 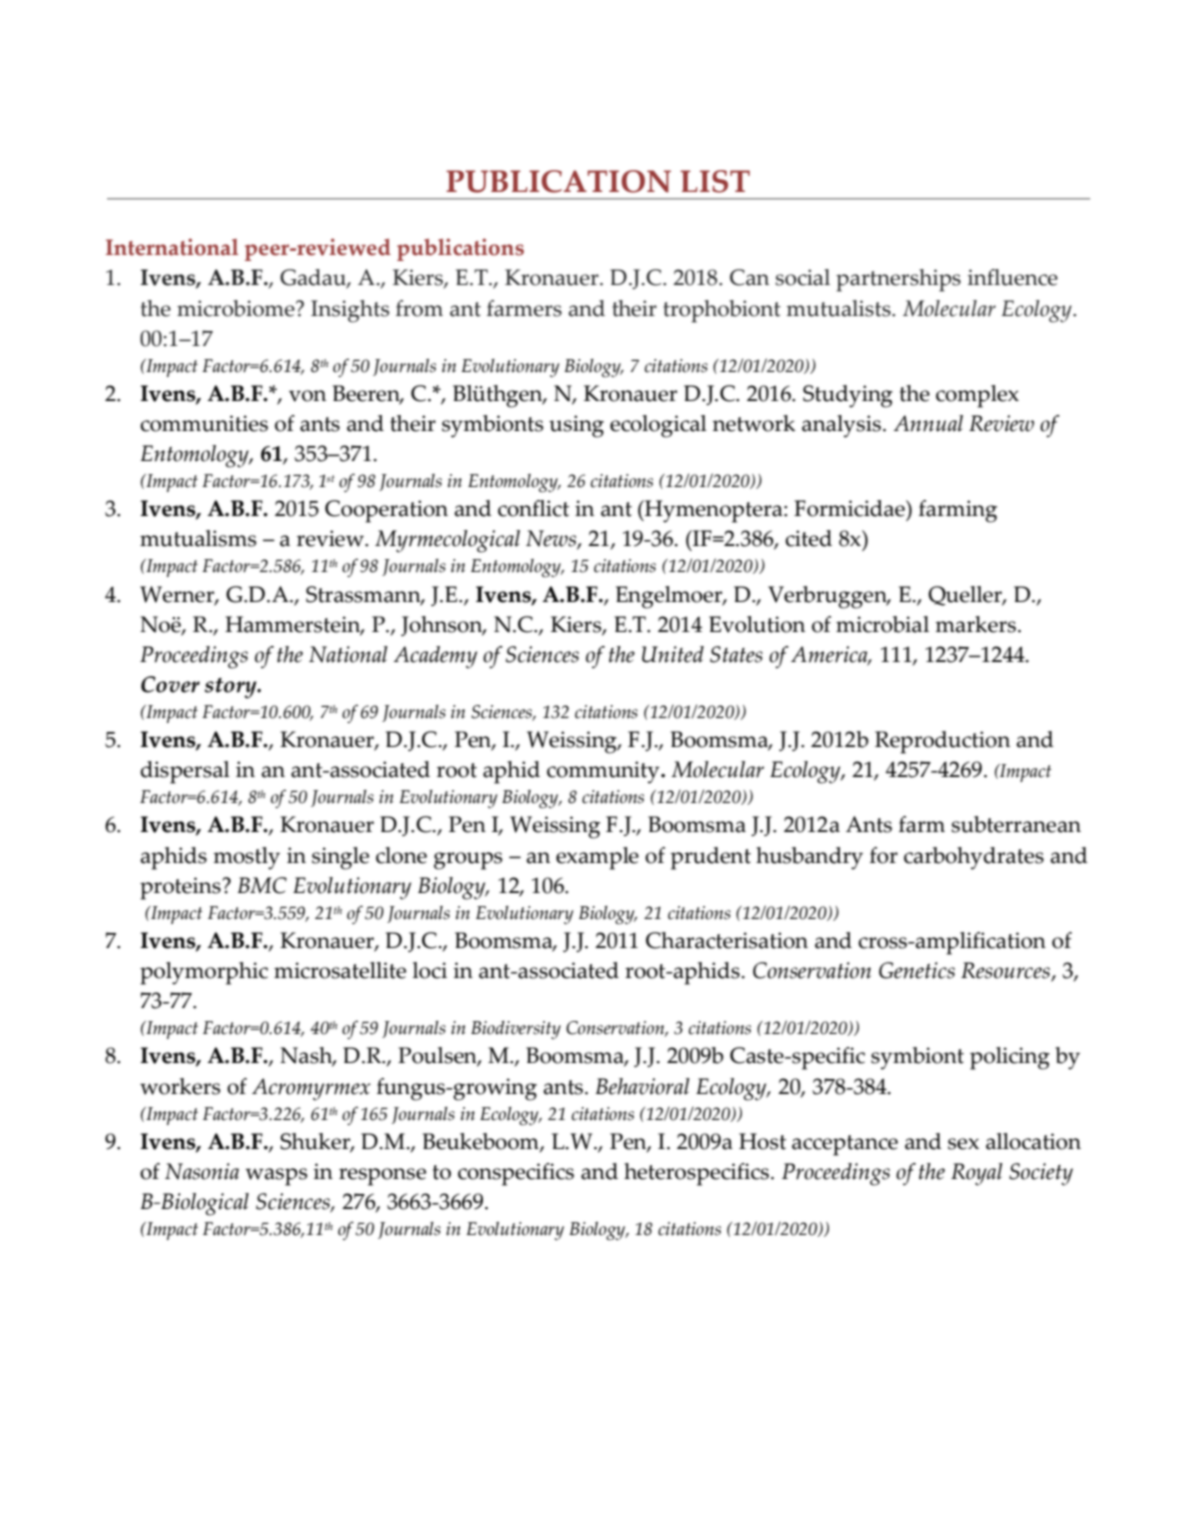 I want to click on carbohydrates, so click(x=974, y=858).
